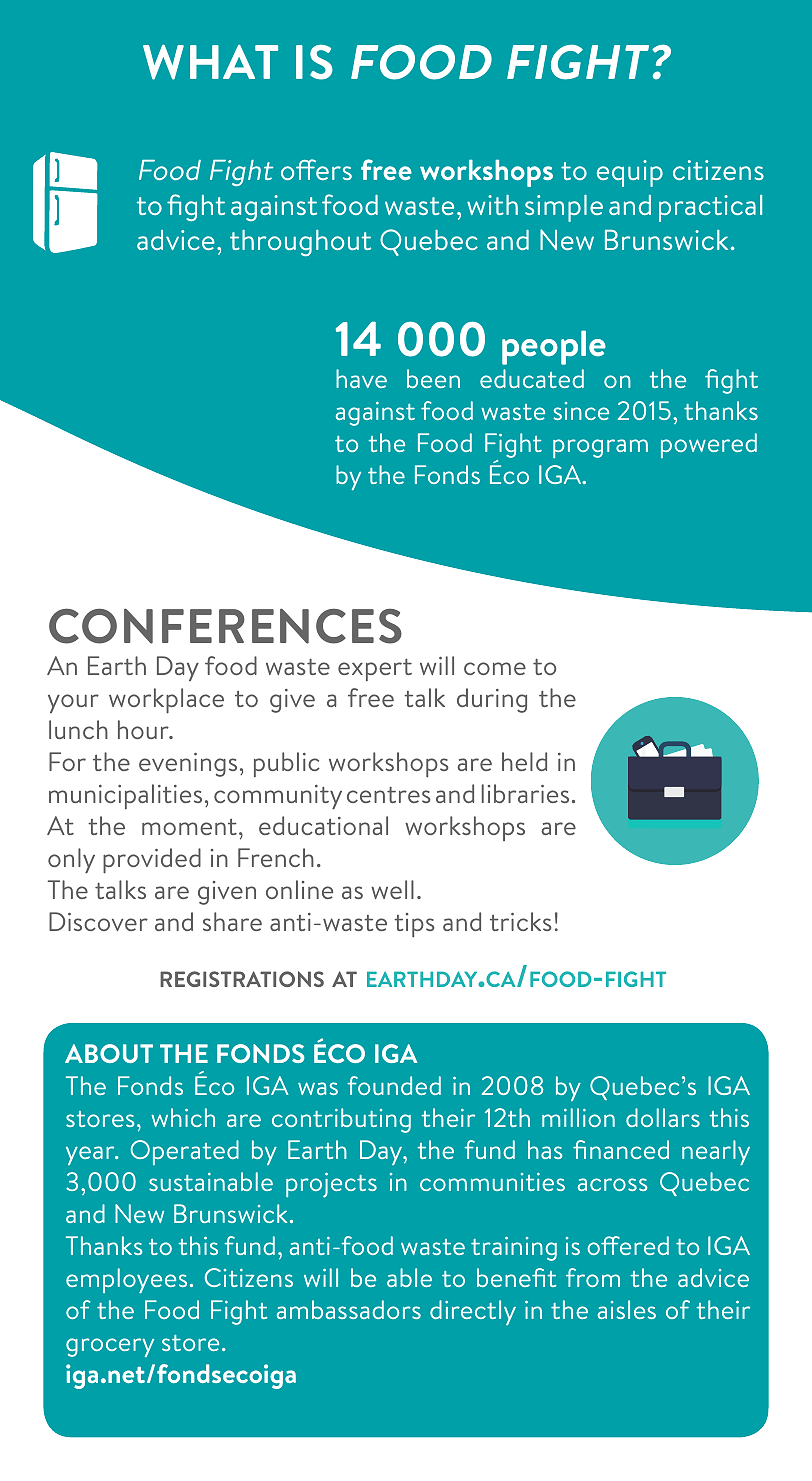 The image size is (812, 1481). What do you see at coordinates (210, 62) in the image?
I see `WHAT` at bounding box center [210, 62].
